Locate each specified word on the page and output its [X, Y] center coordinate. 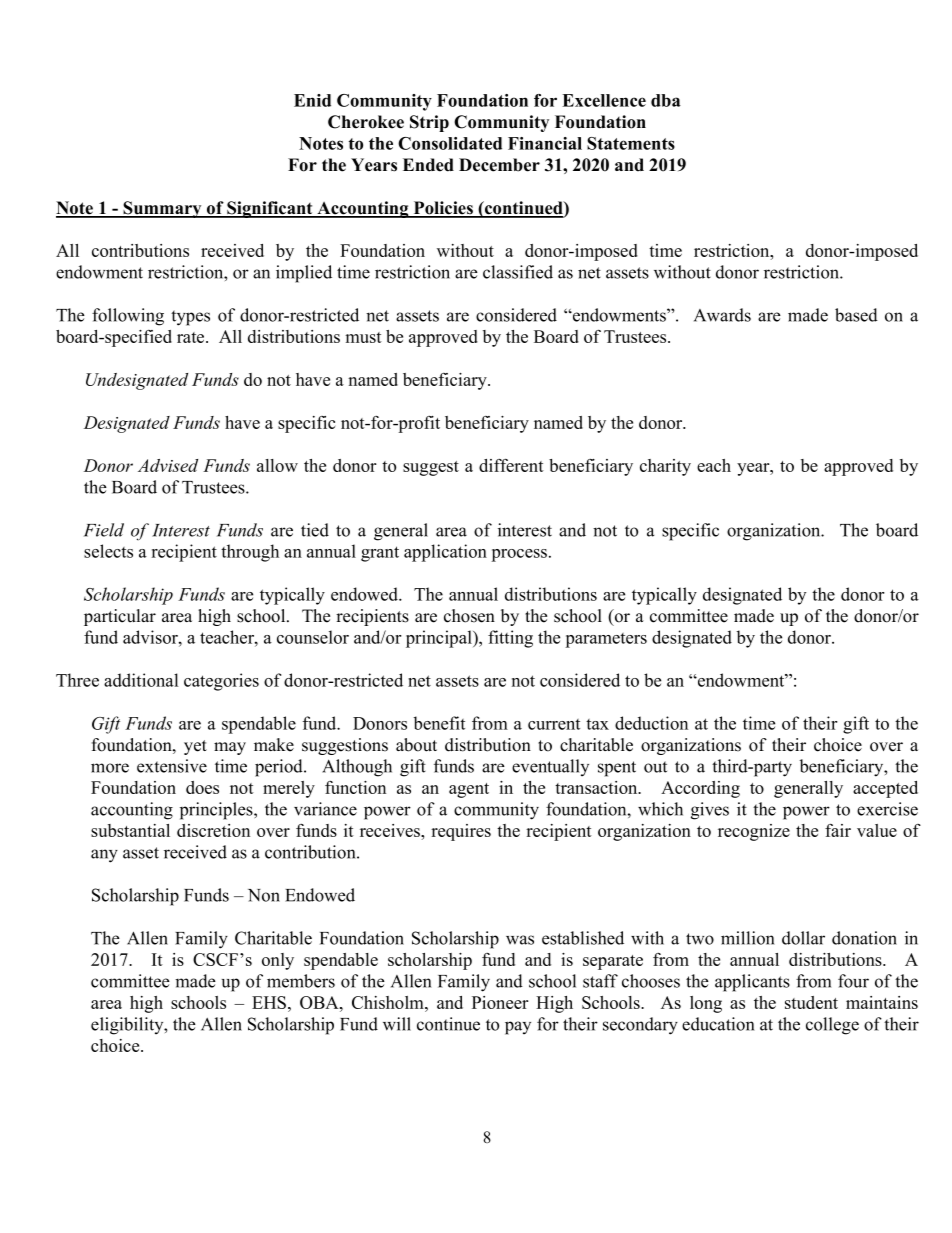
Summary [162, 209]
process [519, 555]
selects [108, 551]
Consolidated [450, 143]
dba [666, 100]
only [278, 961]
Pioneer [500, 1002]
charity [665, 467]
